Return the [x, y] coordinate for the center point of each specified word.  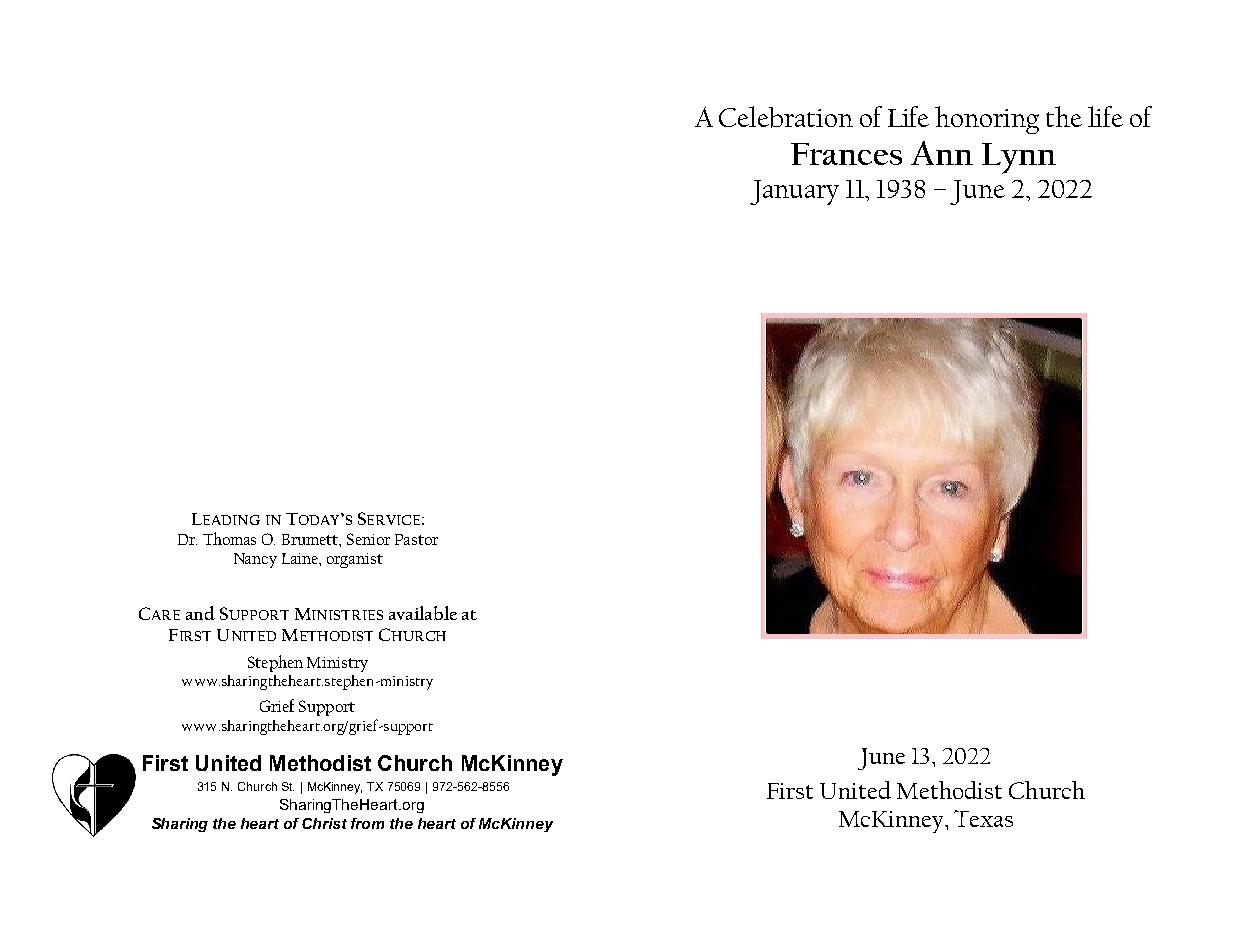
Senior [368, 539]
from [367, 823]
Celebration [786, 117]
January [794, 192]
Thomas [229, 538]
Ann [942, 153]
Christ [324, 823]
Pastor [416, 539]
